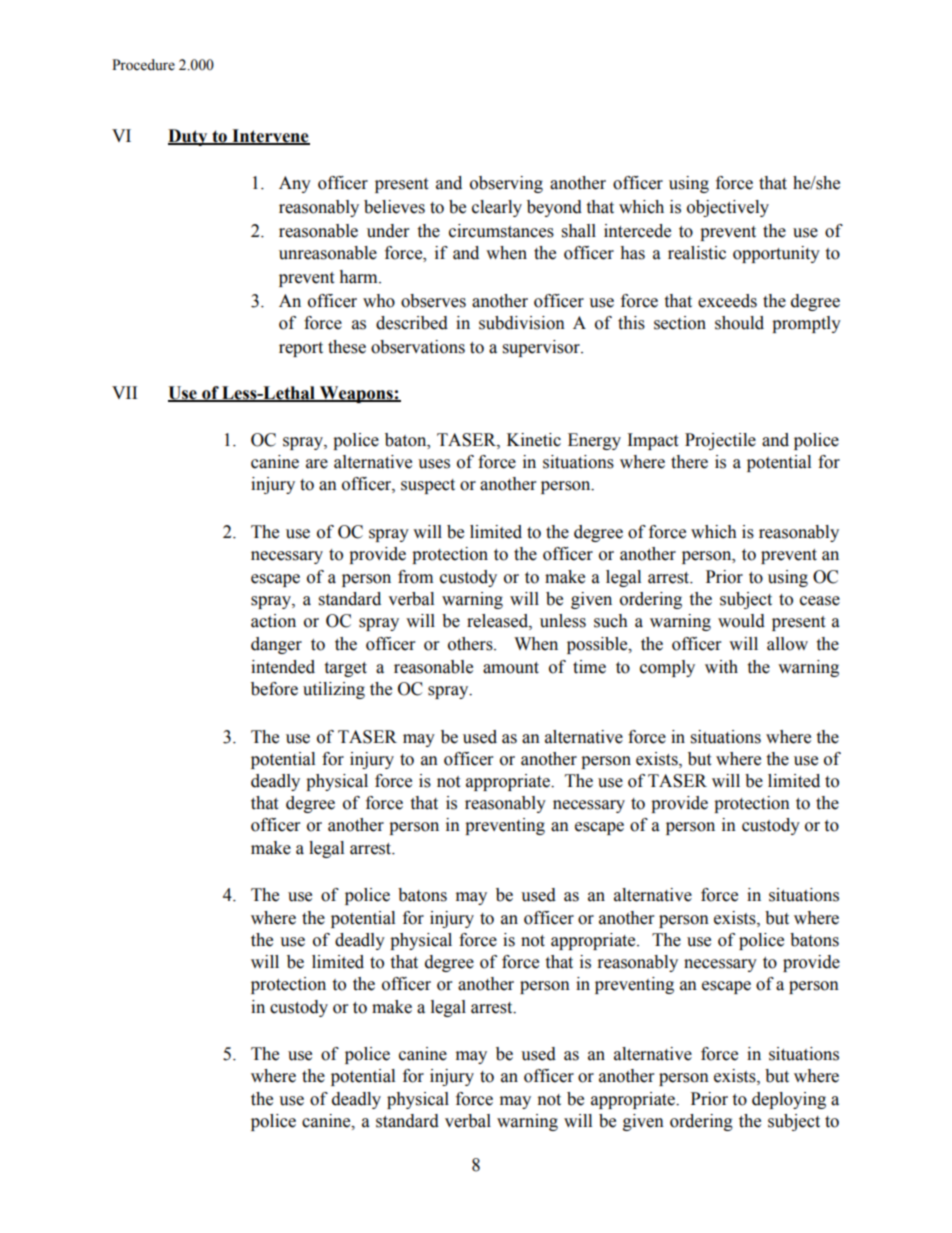 The width and height of the screenshot is (952, 1233). Describe the element at coordinates (721, 667) in the screenshot. I see `with` at that location.
